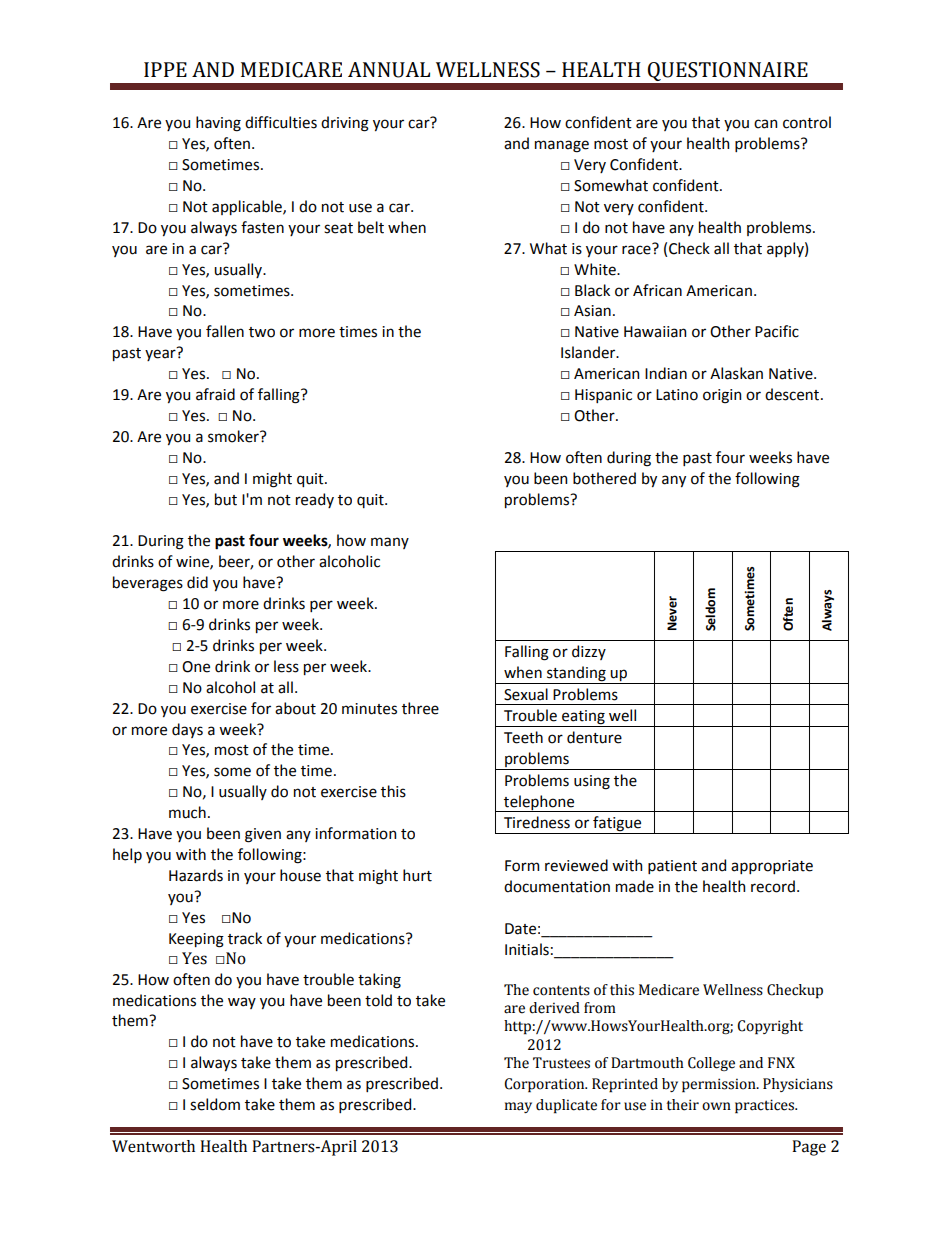 The width and height of the screenshot is (952, 1233). I want to click on dizzy, so click(589, 652).
